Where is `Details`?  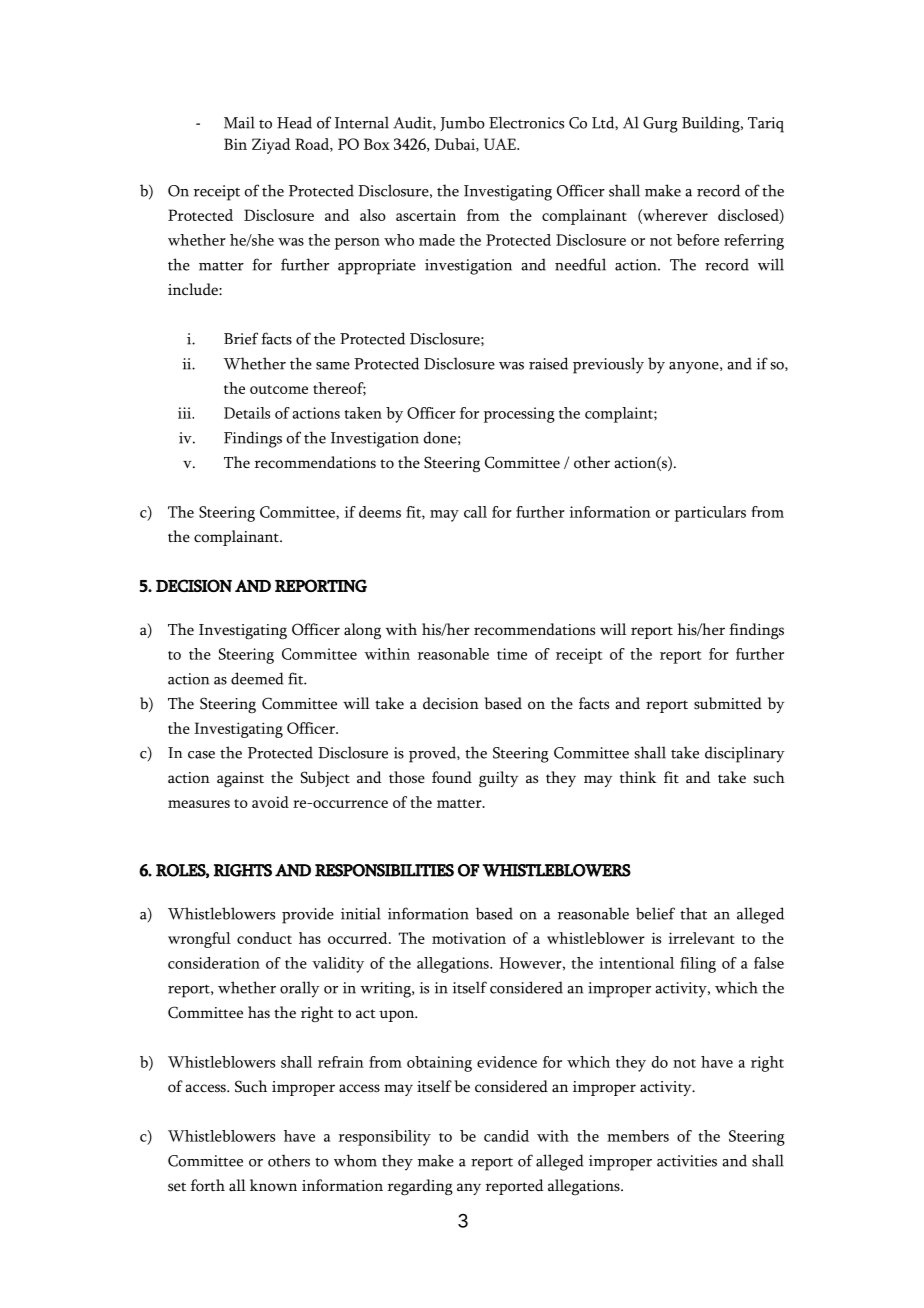 Details is located at coordinates (247, 413).
